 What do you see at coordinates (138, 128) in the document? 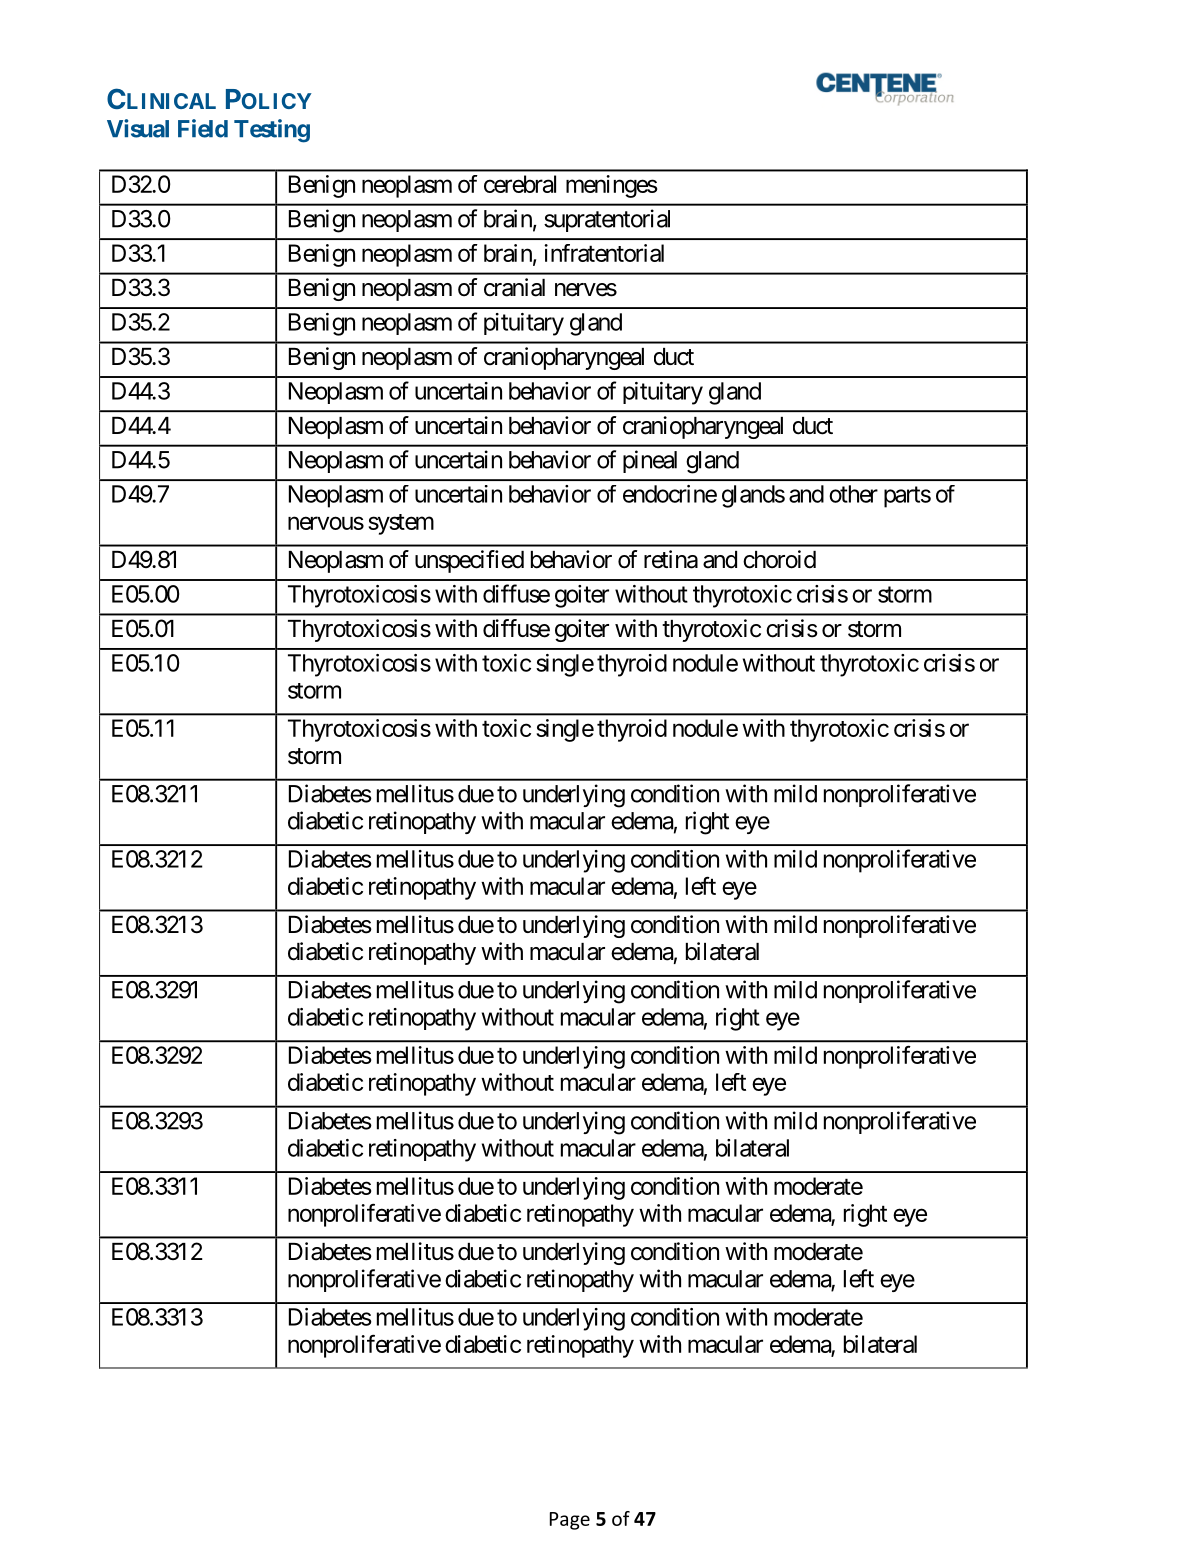
I see `Visual` at bounding box center [138, 128].
